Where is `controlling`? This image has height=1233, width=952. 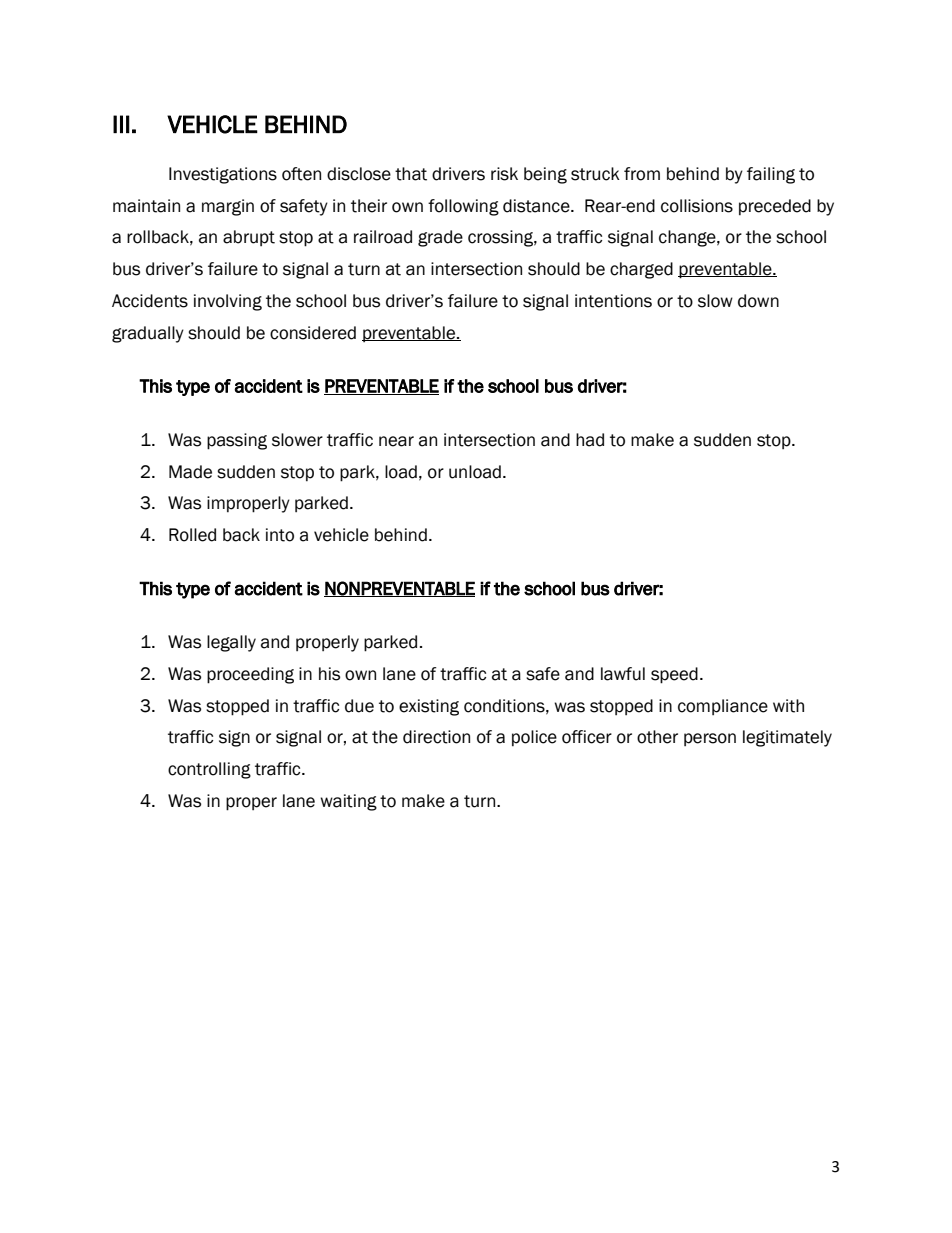 controlling is located at coordinates (209, 770).
